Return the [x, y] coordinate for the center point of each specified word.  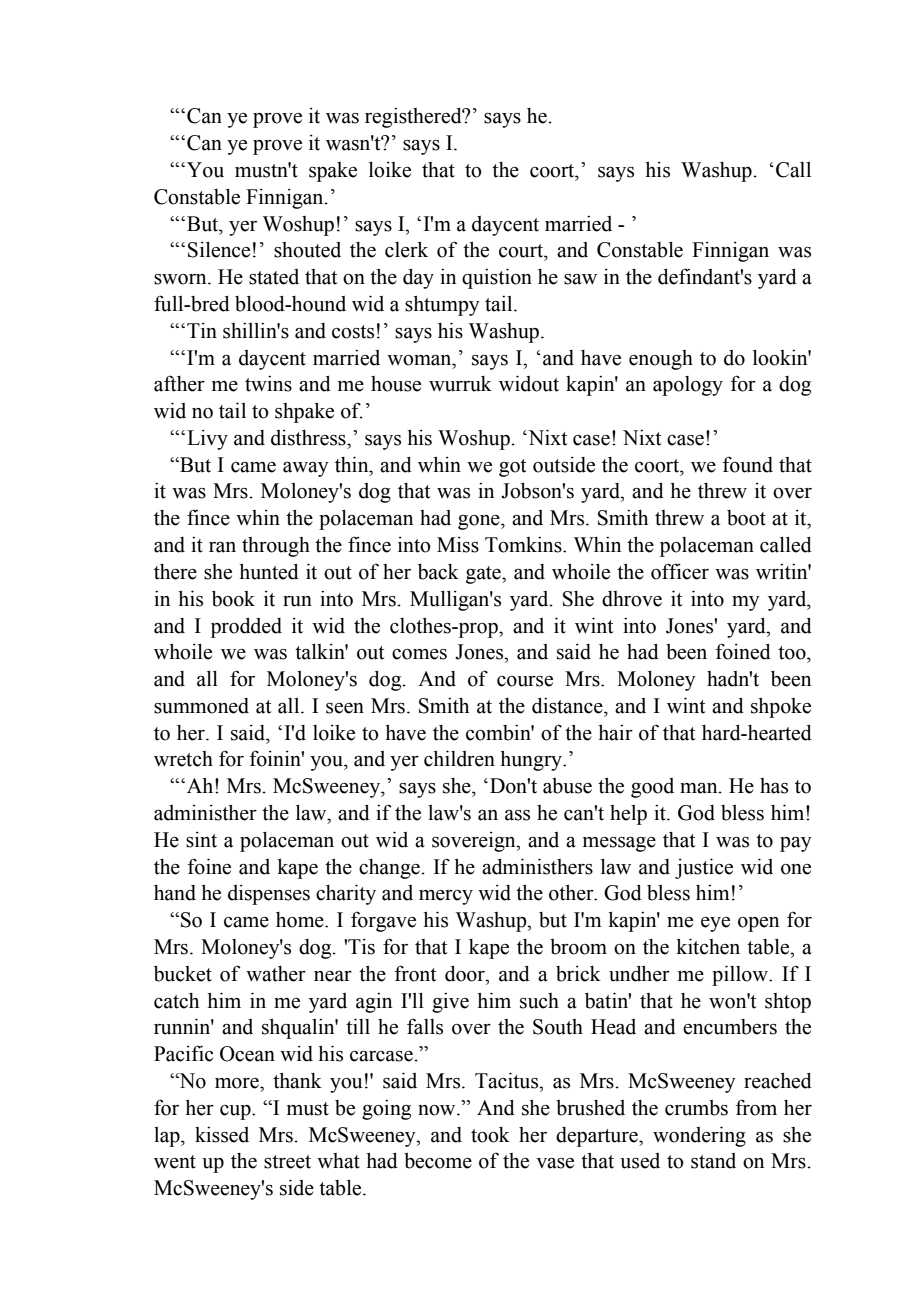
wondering [699, 1136]
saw [580, 279]
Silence [219, 249]
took [490, 1135]
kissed [222, 1135]
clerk [406, 249]
